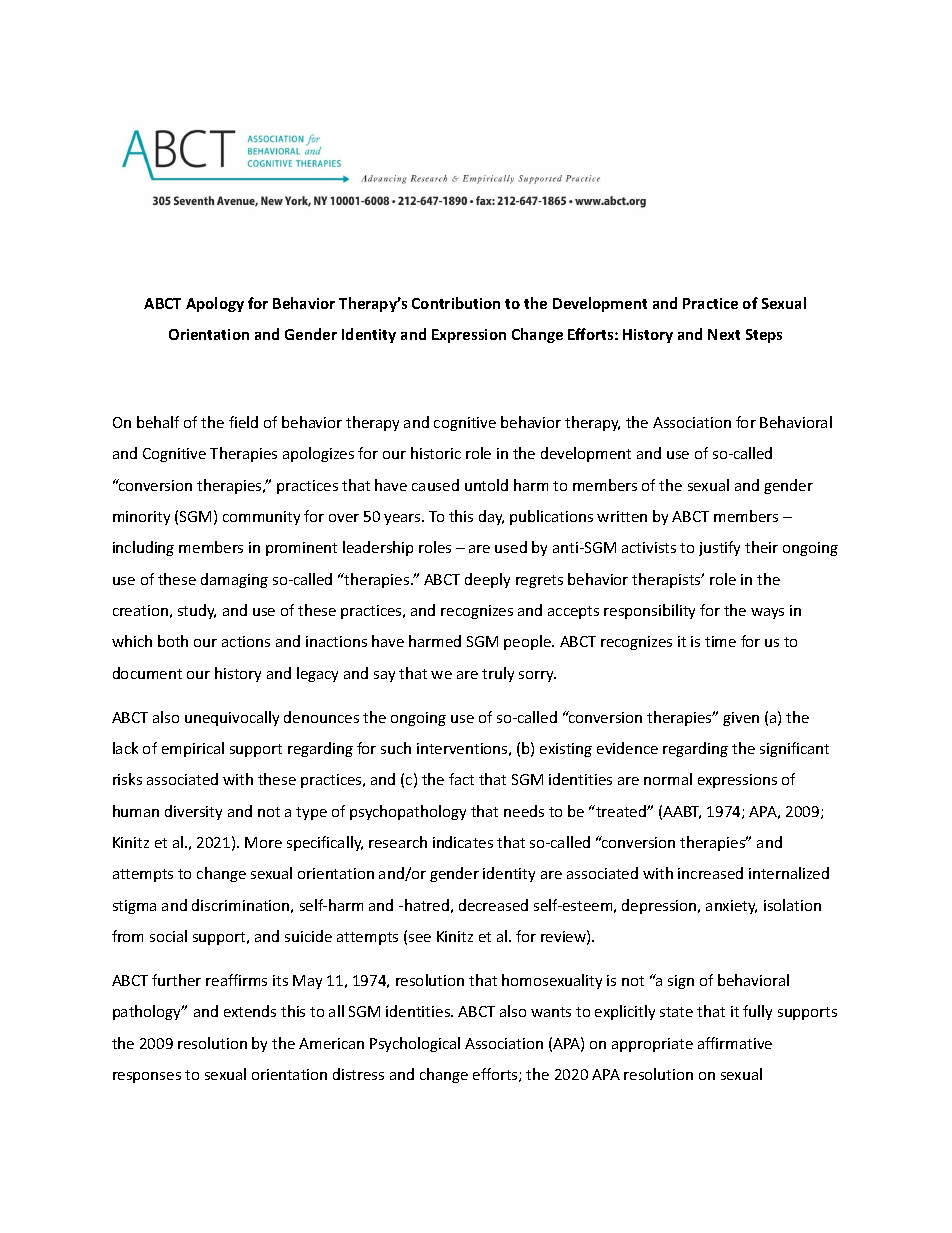  What do you see at coordinates (234, 580) in the screenshot?
I see `damaging` at bounding box center [234, 580].
